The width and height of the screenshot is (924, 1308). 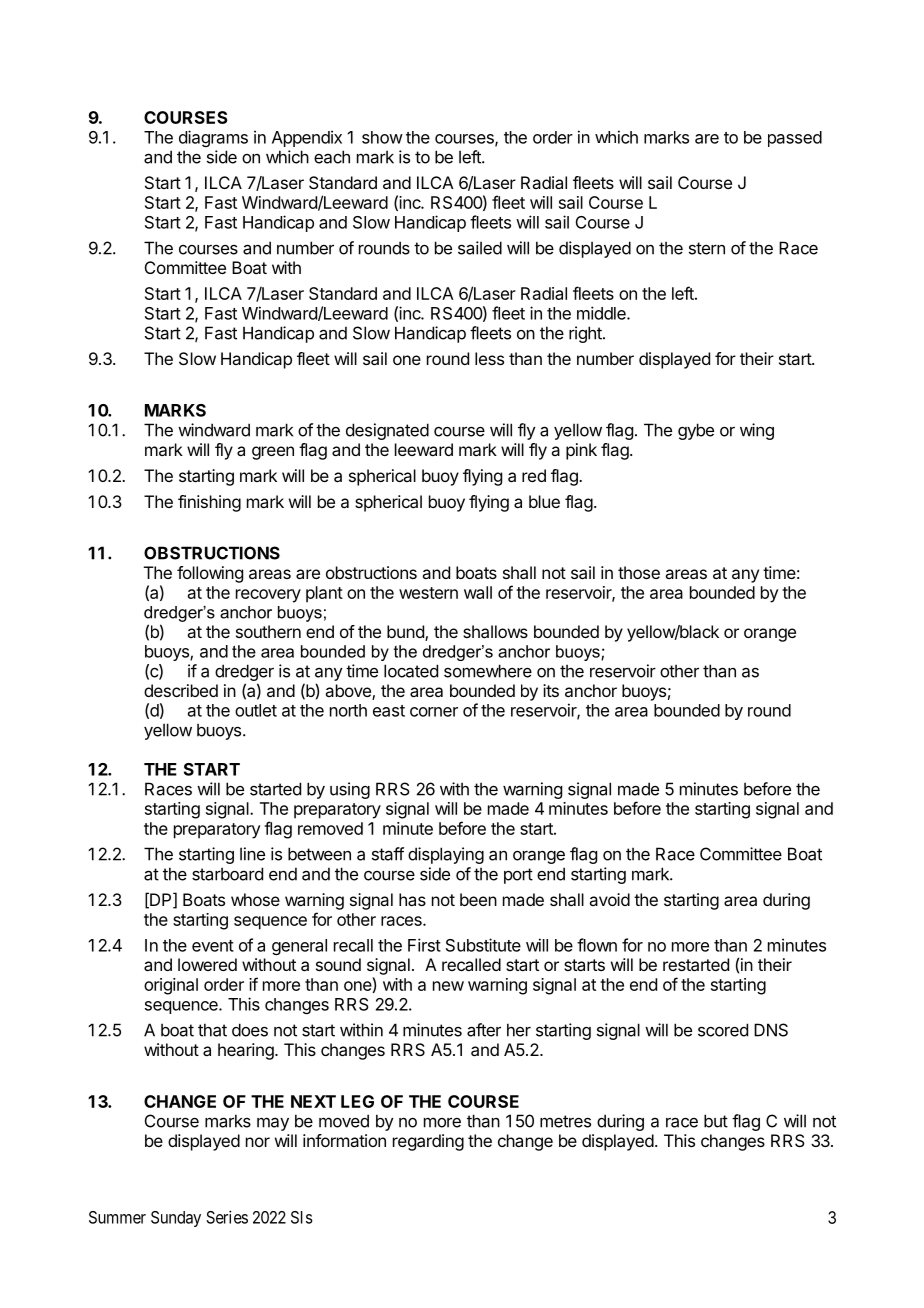 I want to click on described, so click(x=181, y=690).
